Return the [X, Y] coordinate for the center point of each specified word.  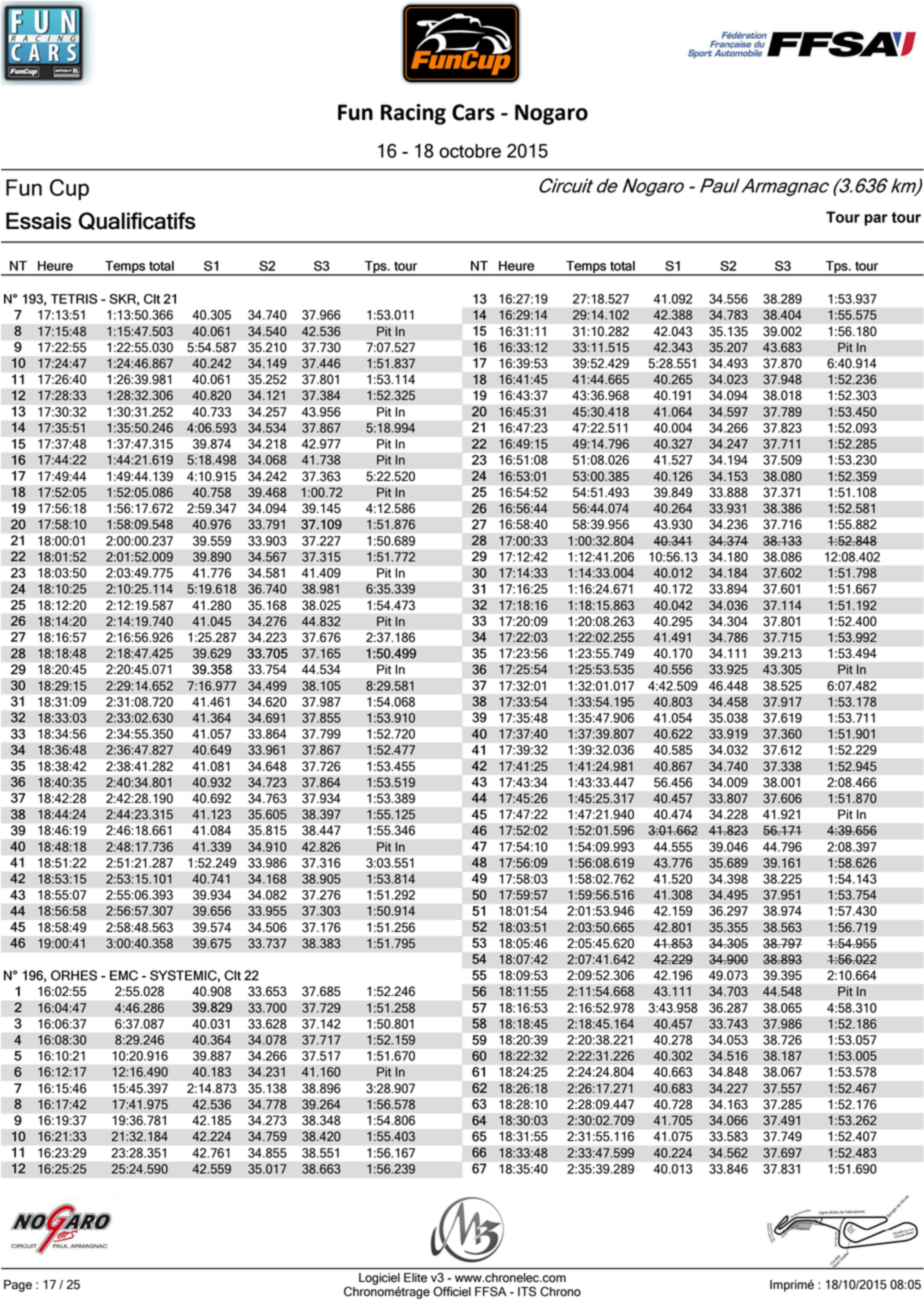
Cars [473, 112]
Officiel [452, 1291]
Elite [415, 1277]
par [876, 220]
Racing [413, 114]
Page [18, 1286]
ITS [527, 1291]
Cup [69, 189]
